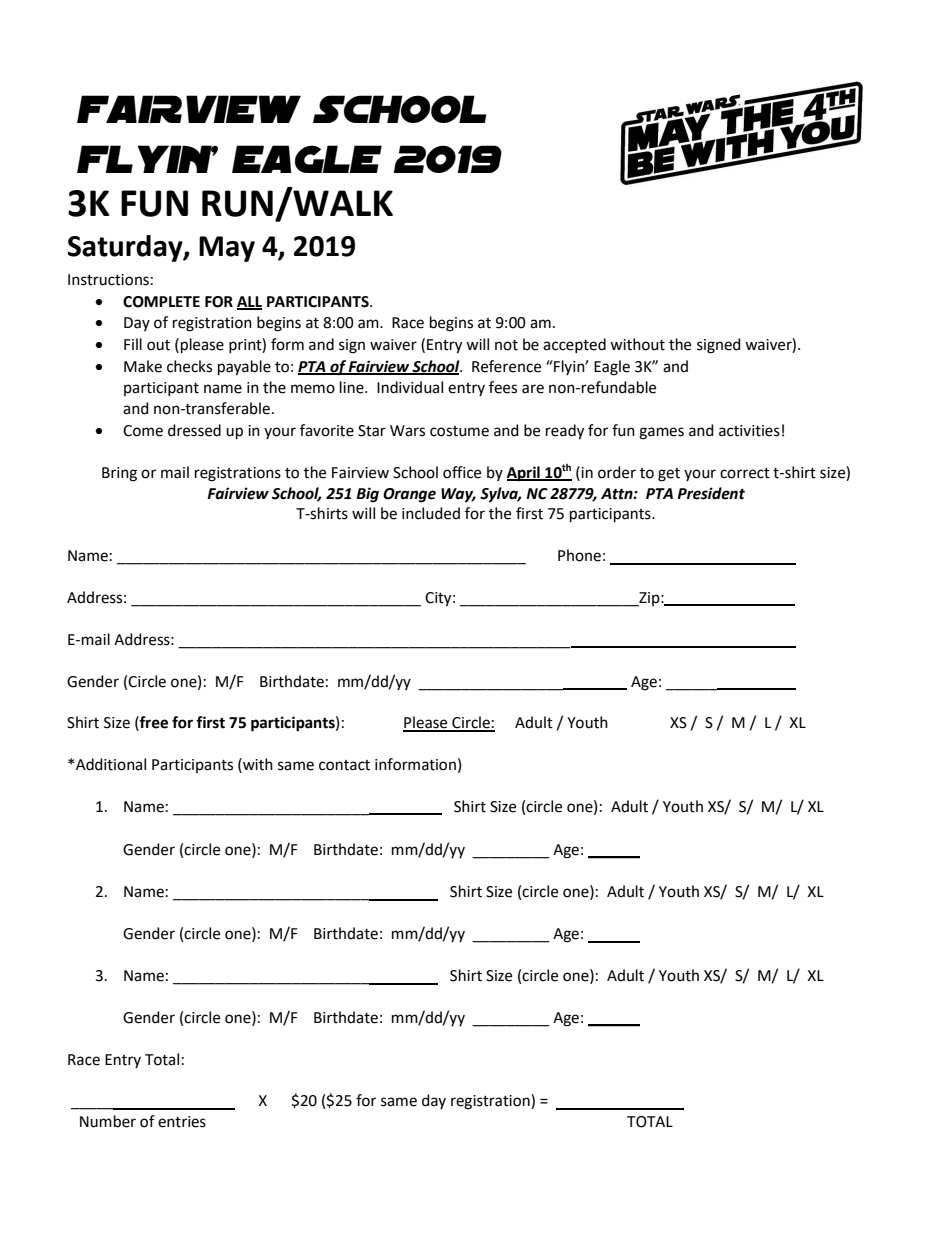 The image size is (952, 1233). Describe the element at coordinates (182, 1122) in the screenshot. I see `entries` at that location.
